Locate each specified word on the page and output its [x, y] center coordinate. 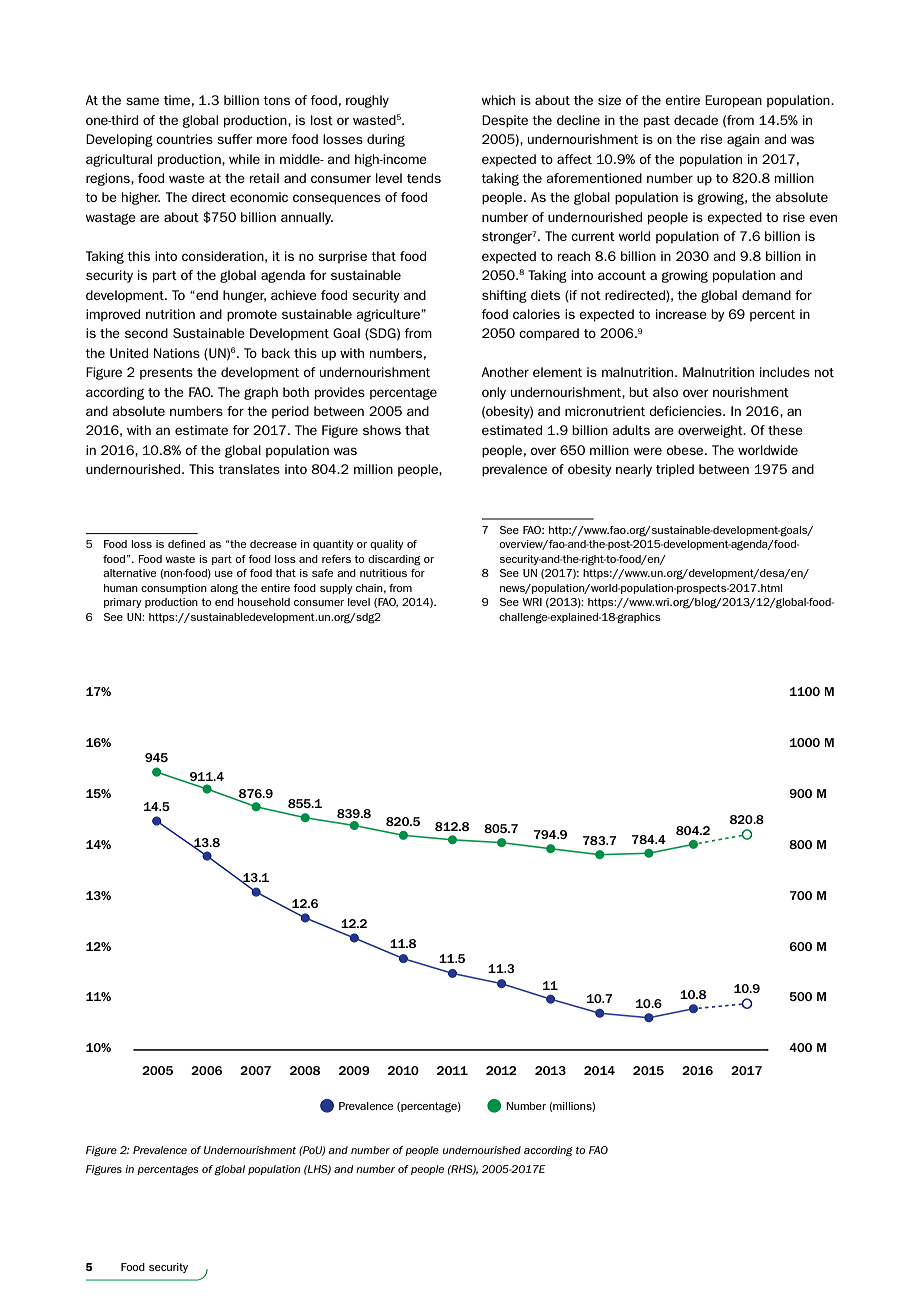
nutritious [383, 573]
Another [505, 372]
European [733, 101]
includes [785, 372]
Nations [177, 353]
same [142, 101]
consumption [174, 589]
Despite [505, 121]
